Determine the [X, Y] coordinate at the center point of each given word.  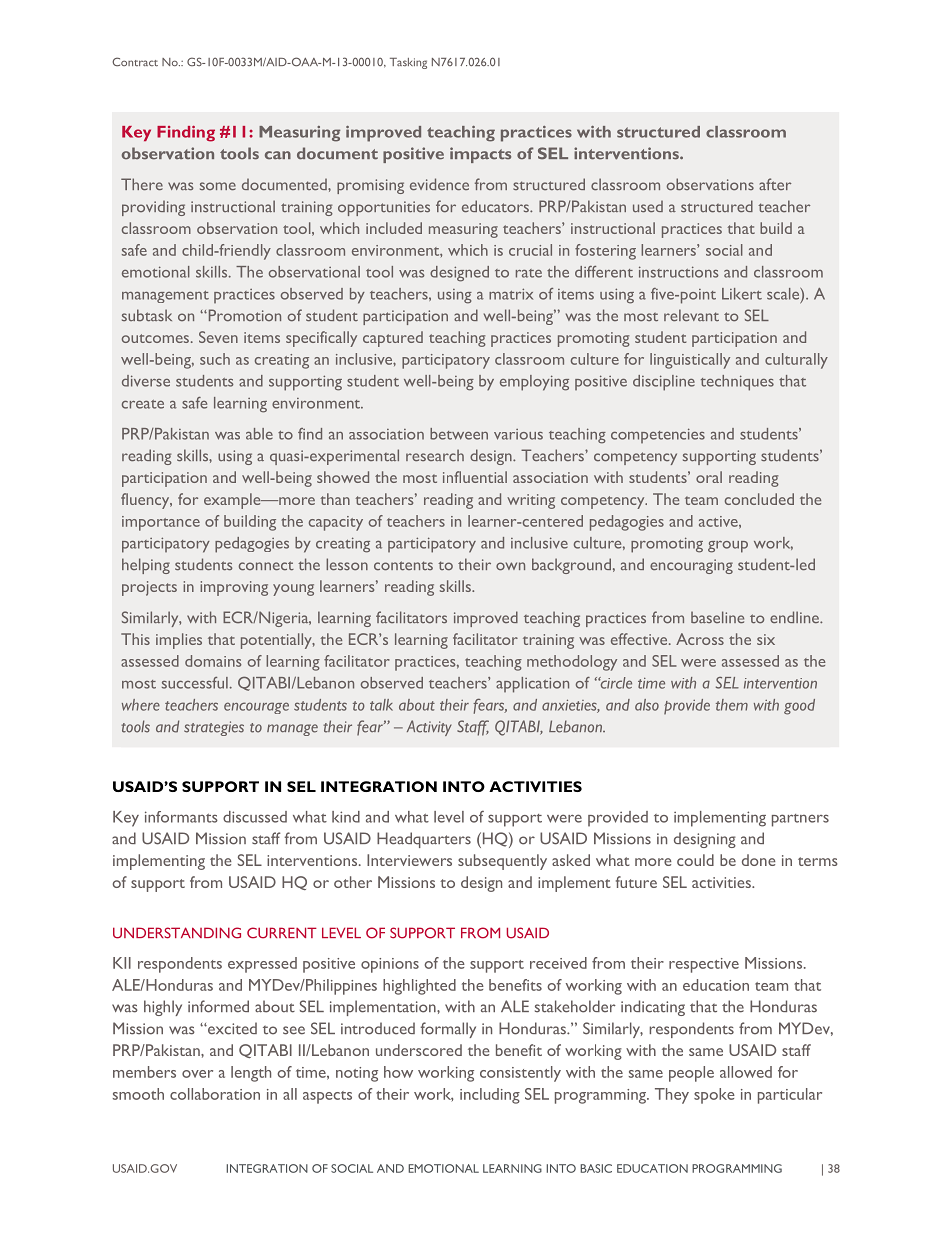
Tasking [408, 63]
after [775, 184]
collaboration [215, 1094]
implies [179, 641]
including [490, 1096]
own [510, 566]
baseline [717, 617]
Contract [135, 61]
